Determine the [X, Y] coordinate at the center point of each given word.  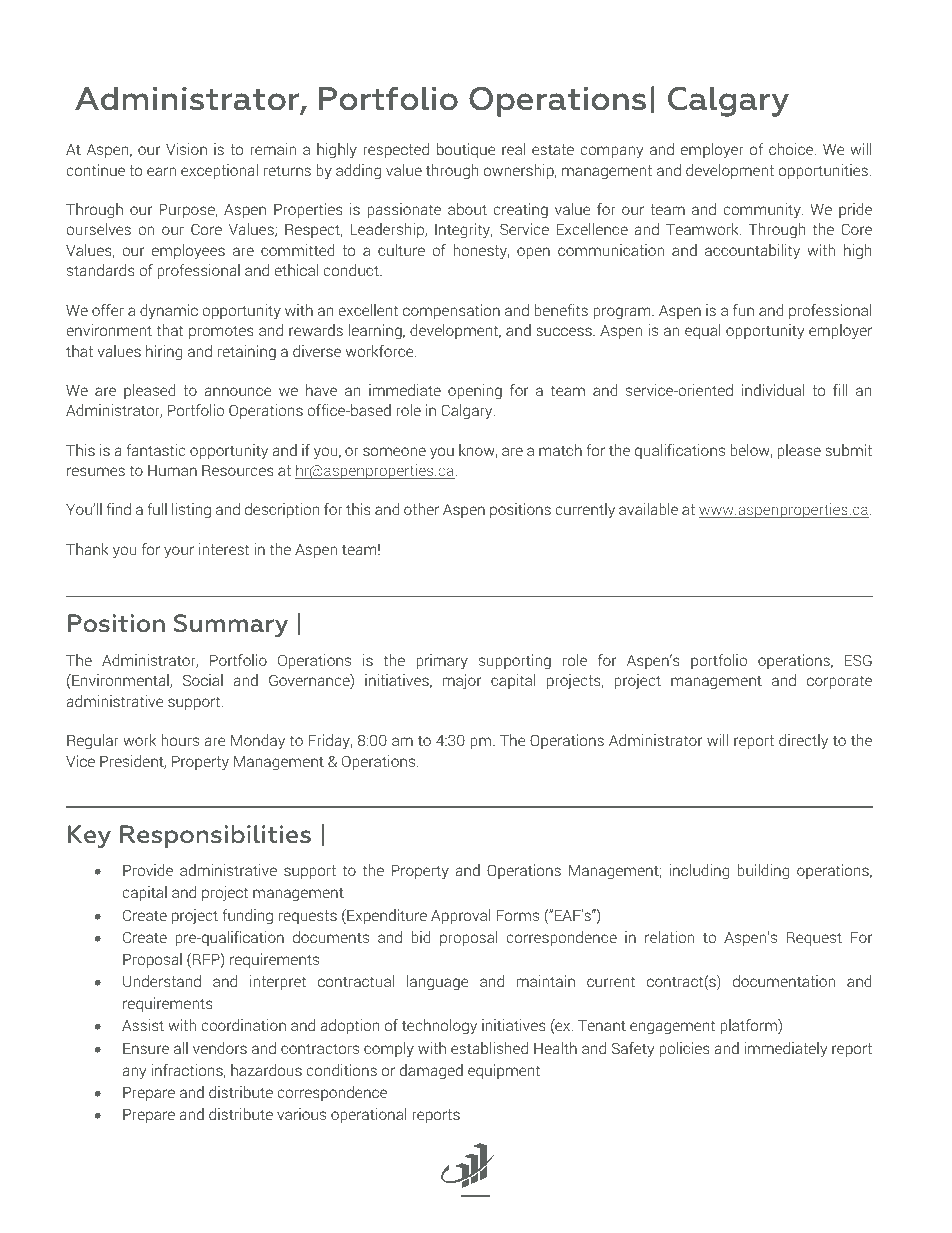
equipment [504, 1071]
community [763, 211]
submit [848, 450]
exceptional [219, 171]
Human [172, 470]
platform [749, 1027]
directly [803, 742]
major [462, 682]
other [421, 509]
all [181, 1048]
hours [180, 740]
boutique [466, 150]
